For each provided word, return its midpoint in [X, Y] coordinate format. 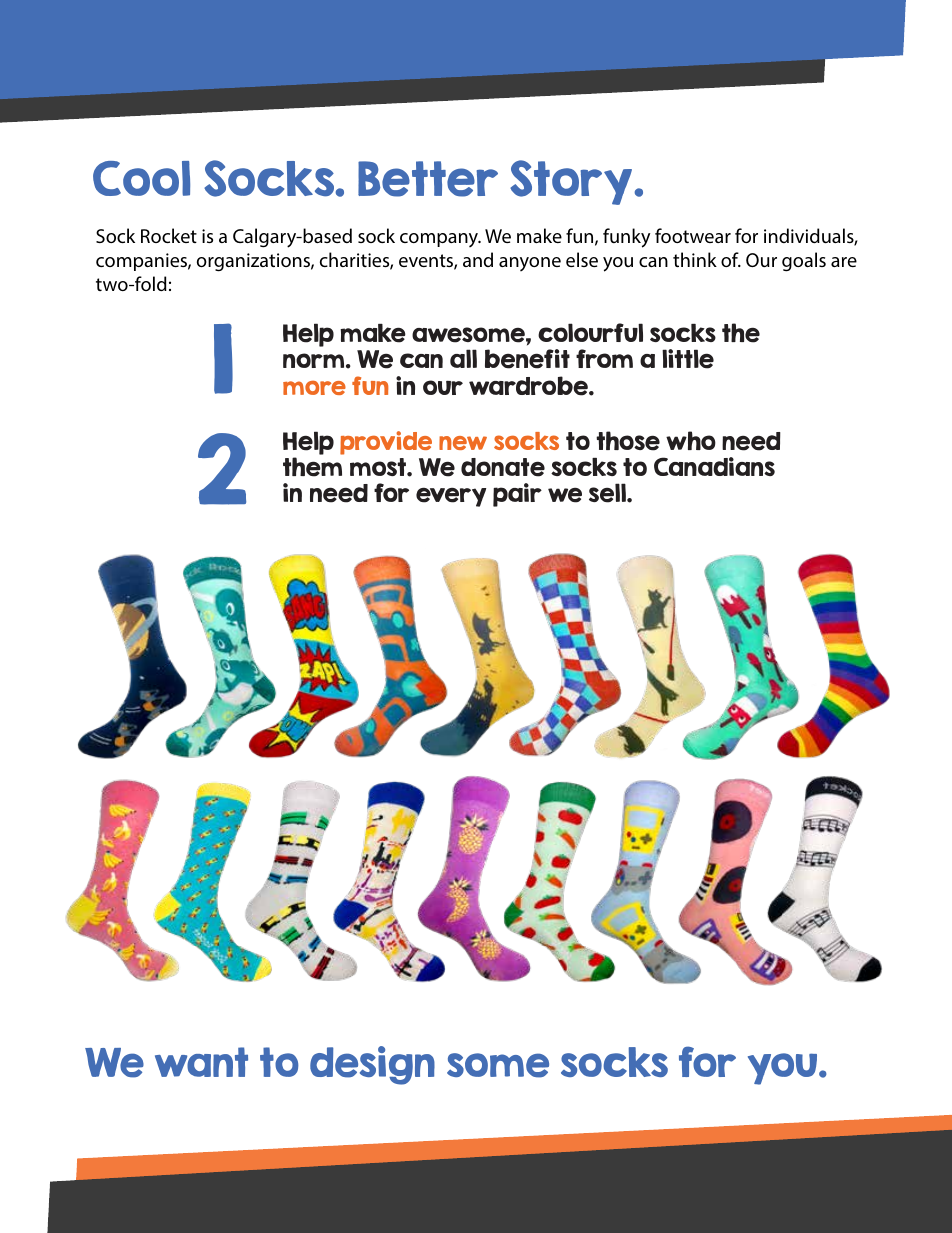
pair [517, 495]
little [688, 359]
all [463, 358]
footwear [693, 235]
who [691, 440]
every [451, 497]
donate [503, 467]
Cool [141, 178]
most [379, 467]
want [201, 1062]
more [314, 388]
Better [428, 179]
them [312, 467]
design [372, 1065]
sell [608, 493]
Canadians [714, 466]
